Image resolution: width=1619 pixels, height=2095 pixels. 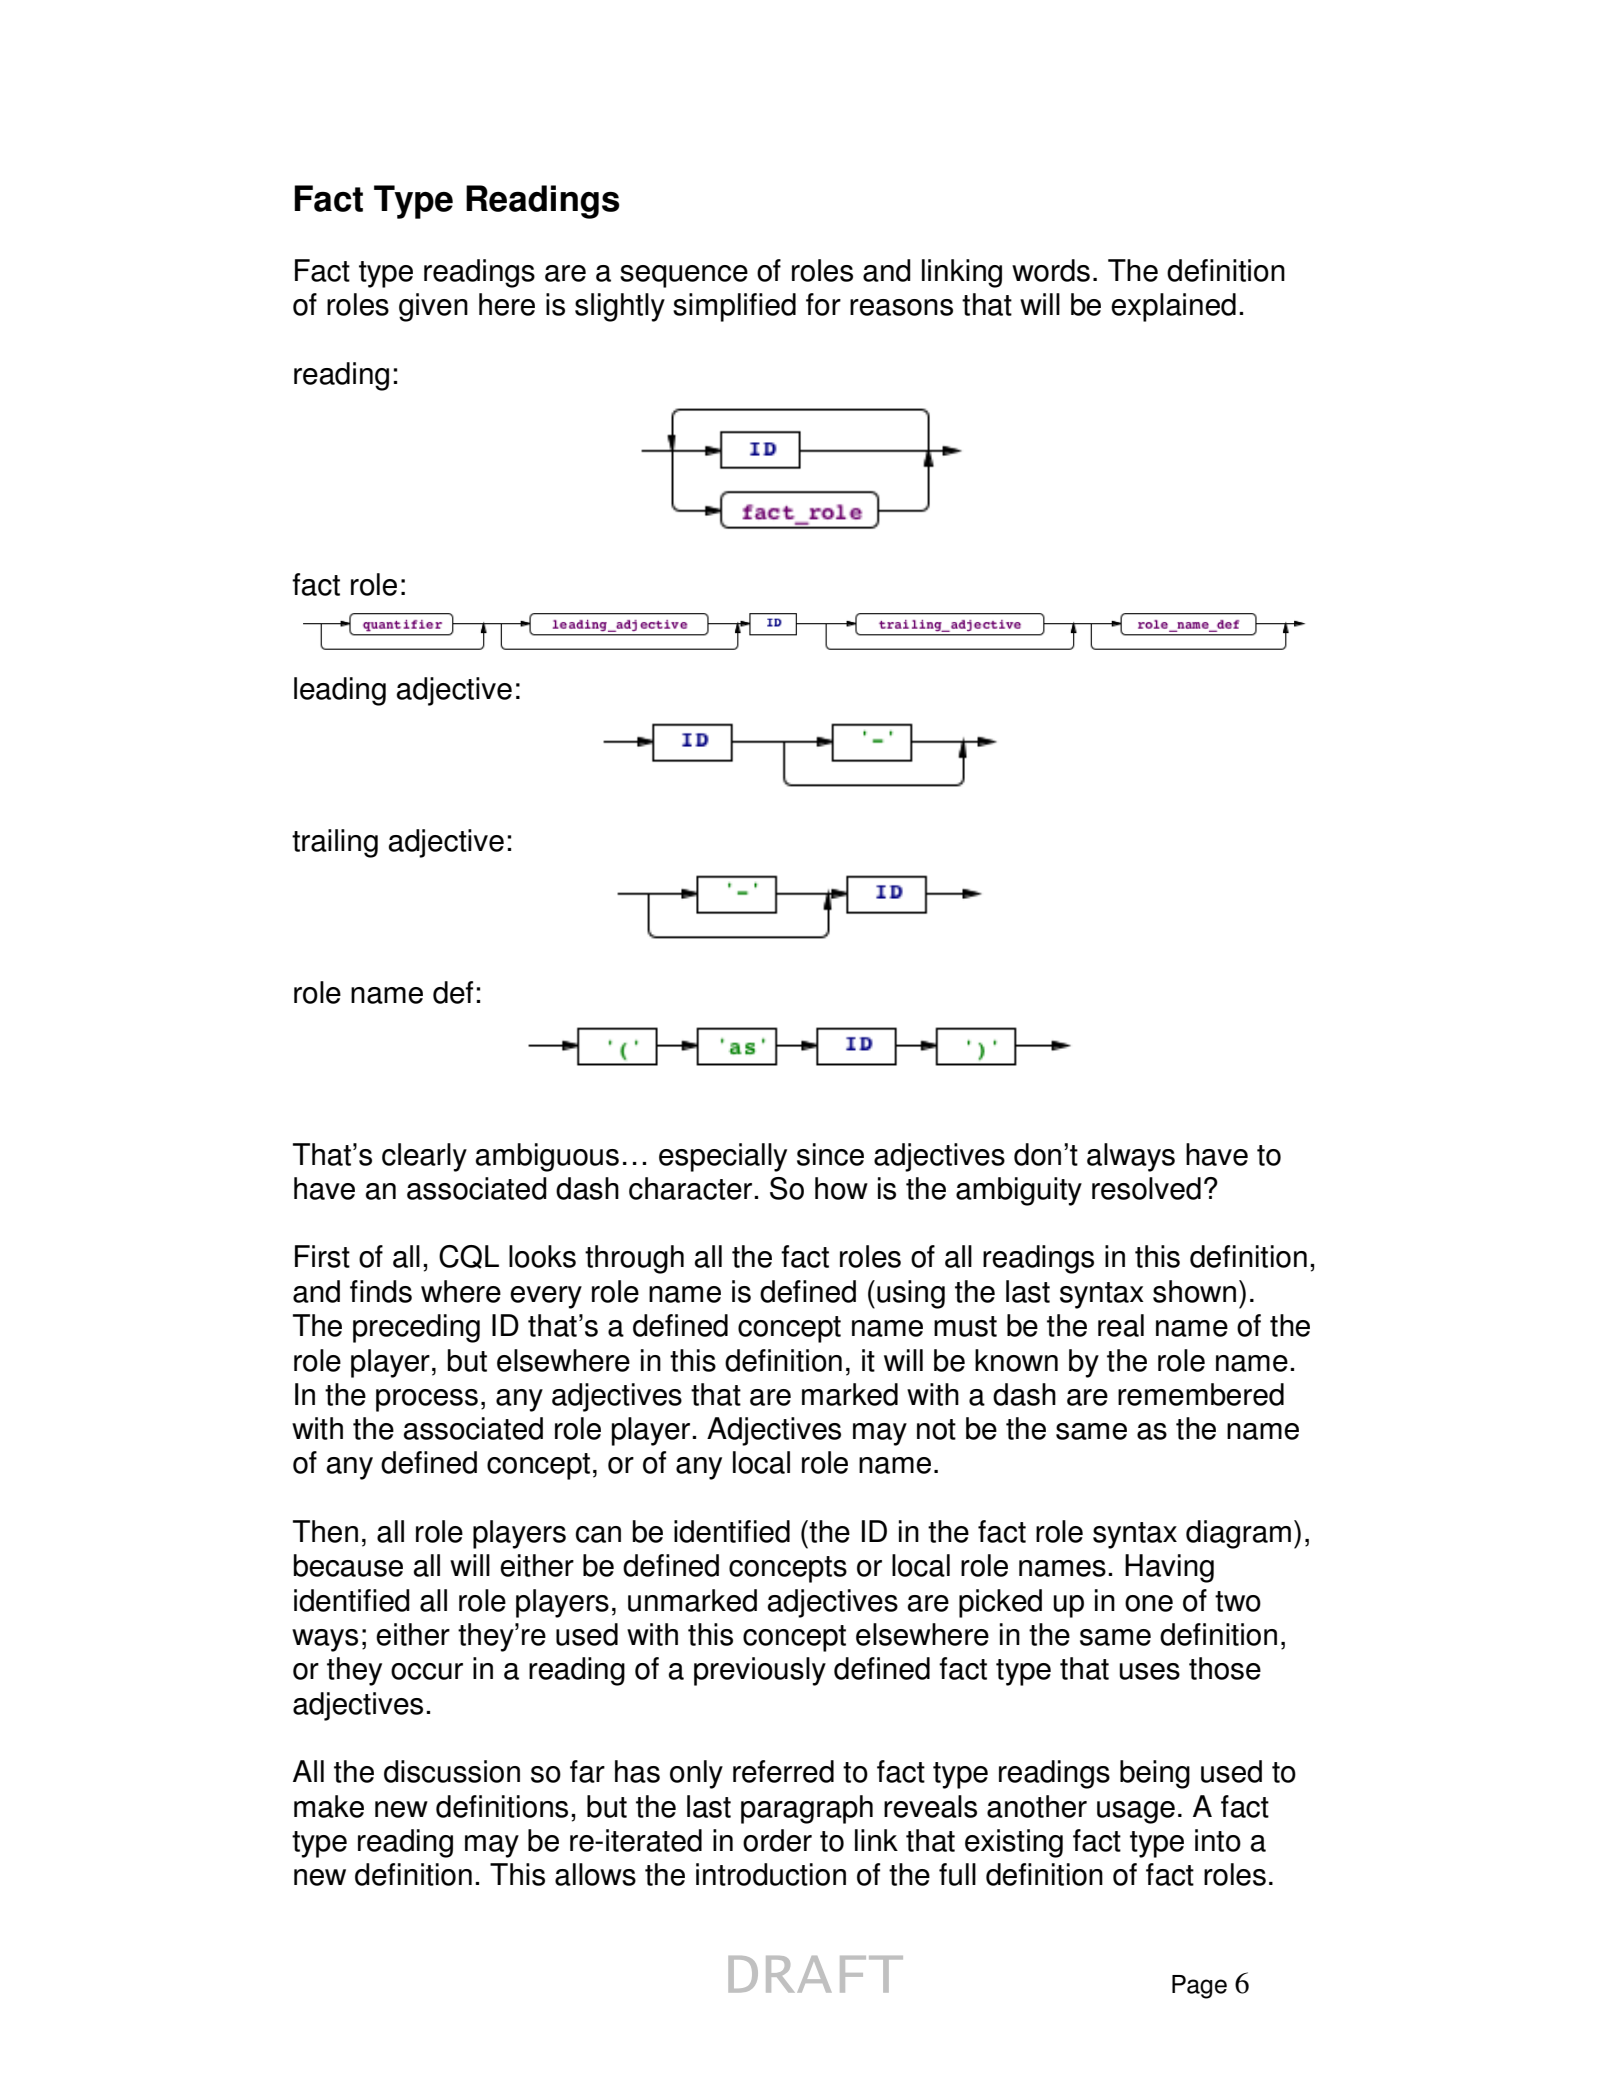 I want to click on real, so click(x=1121, y=1325).
